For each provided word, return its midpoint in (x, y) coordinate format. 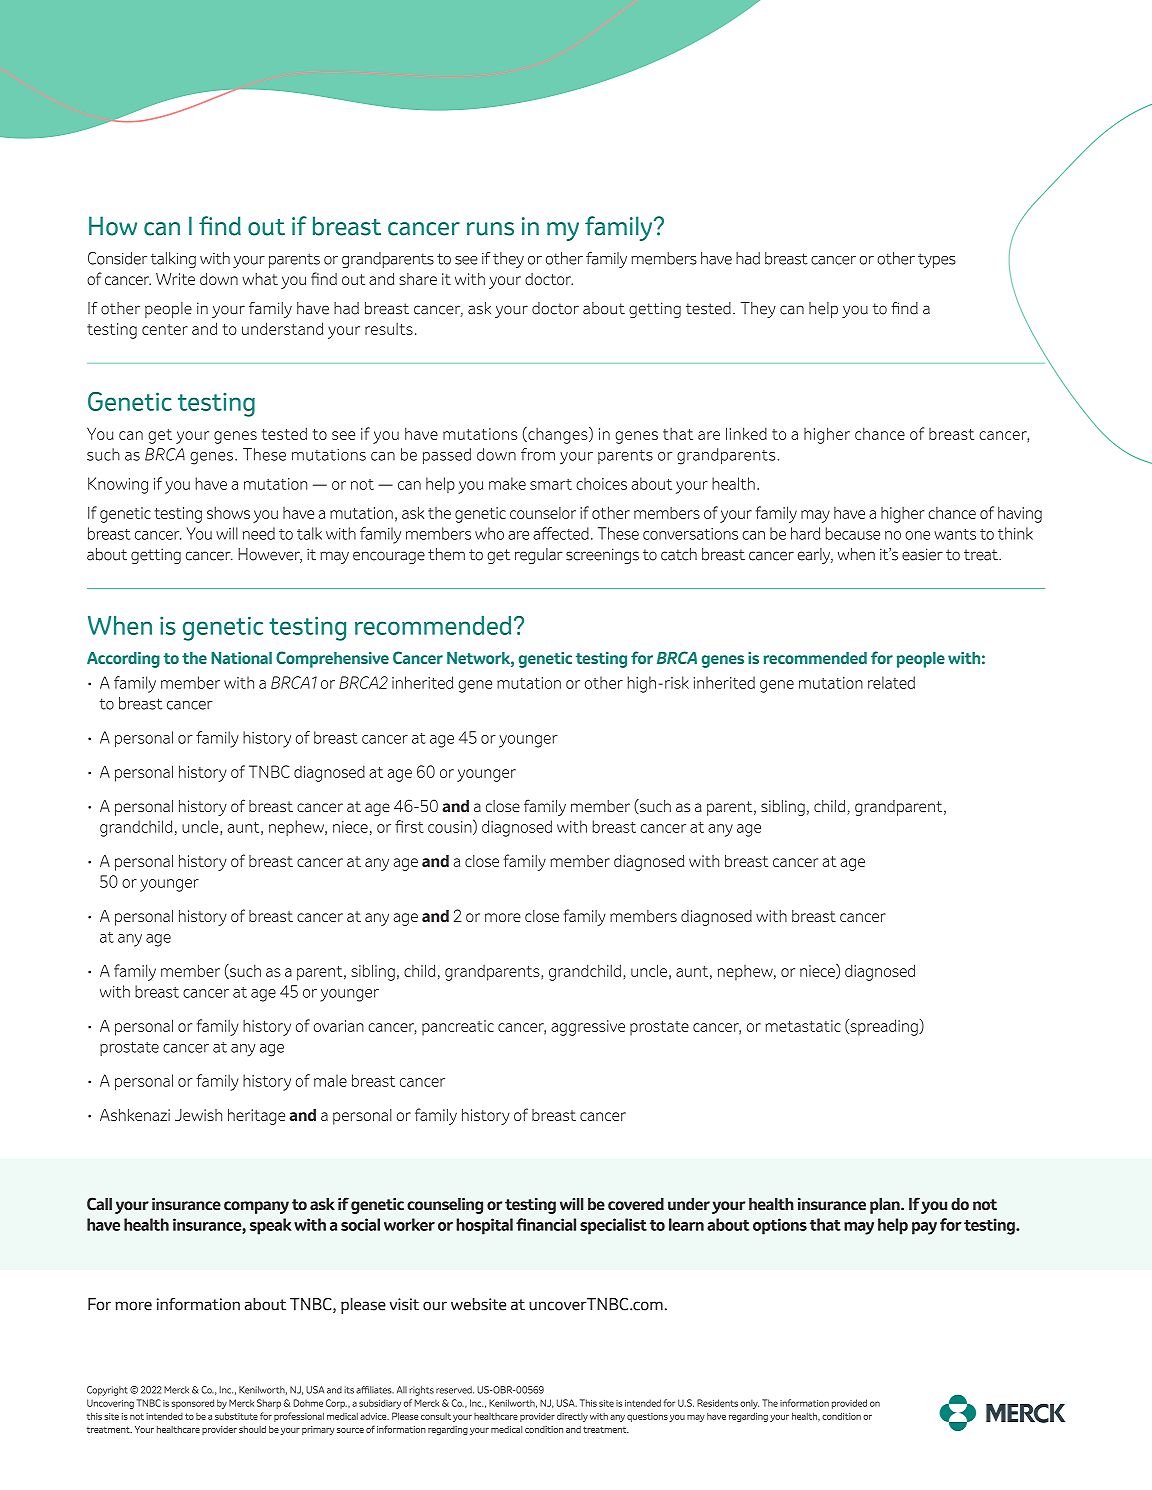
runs (490, 229)
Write (175, 279)
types (937, 260)
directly (572, 1417)
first (409, 826)
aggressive (588, 1028)
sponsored (193, 1404)
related (891, 682)
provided (849, 1404)
